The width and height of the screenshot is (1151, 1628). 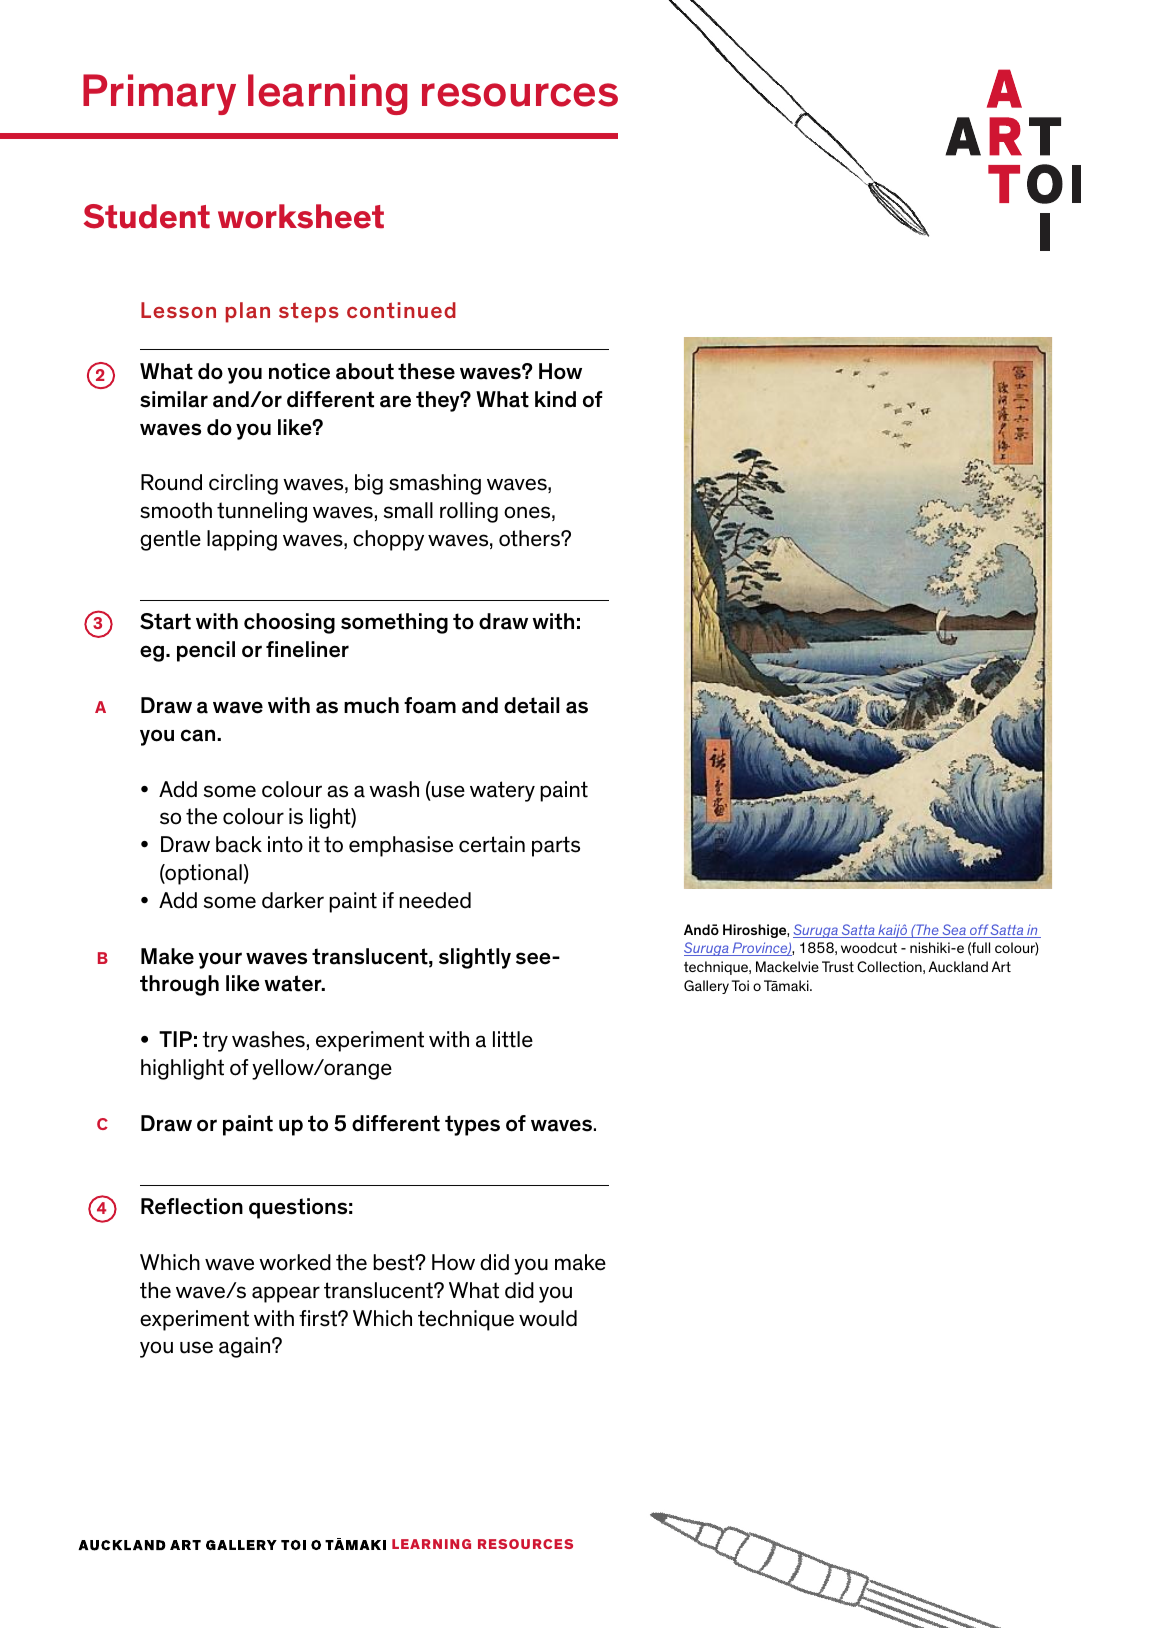 I want to click on similar, so click(x=174, y=399).
